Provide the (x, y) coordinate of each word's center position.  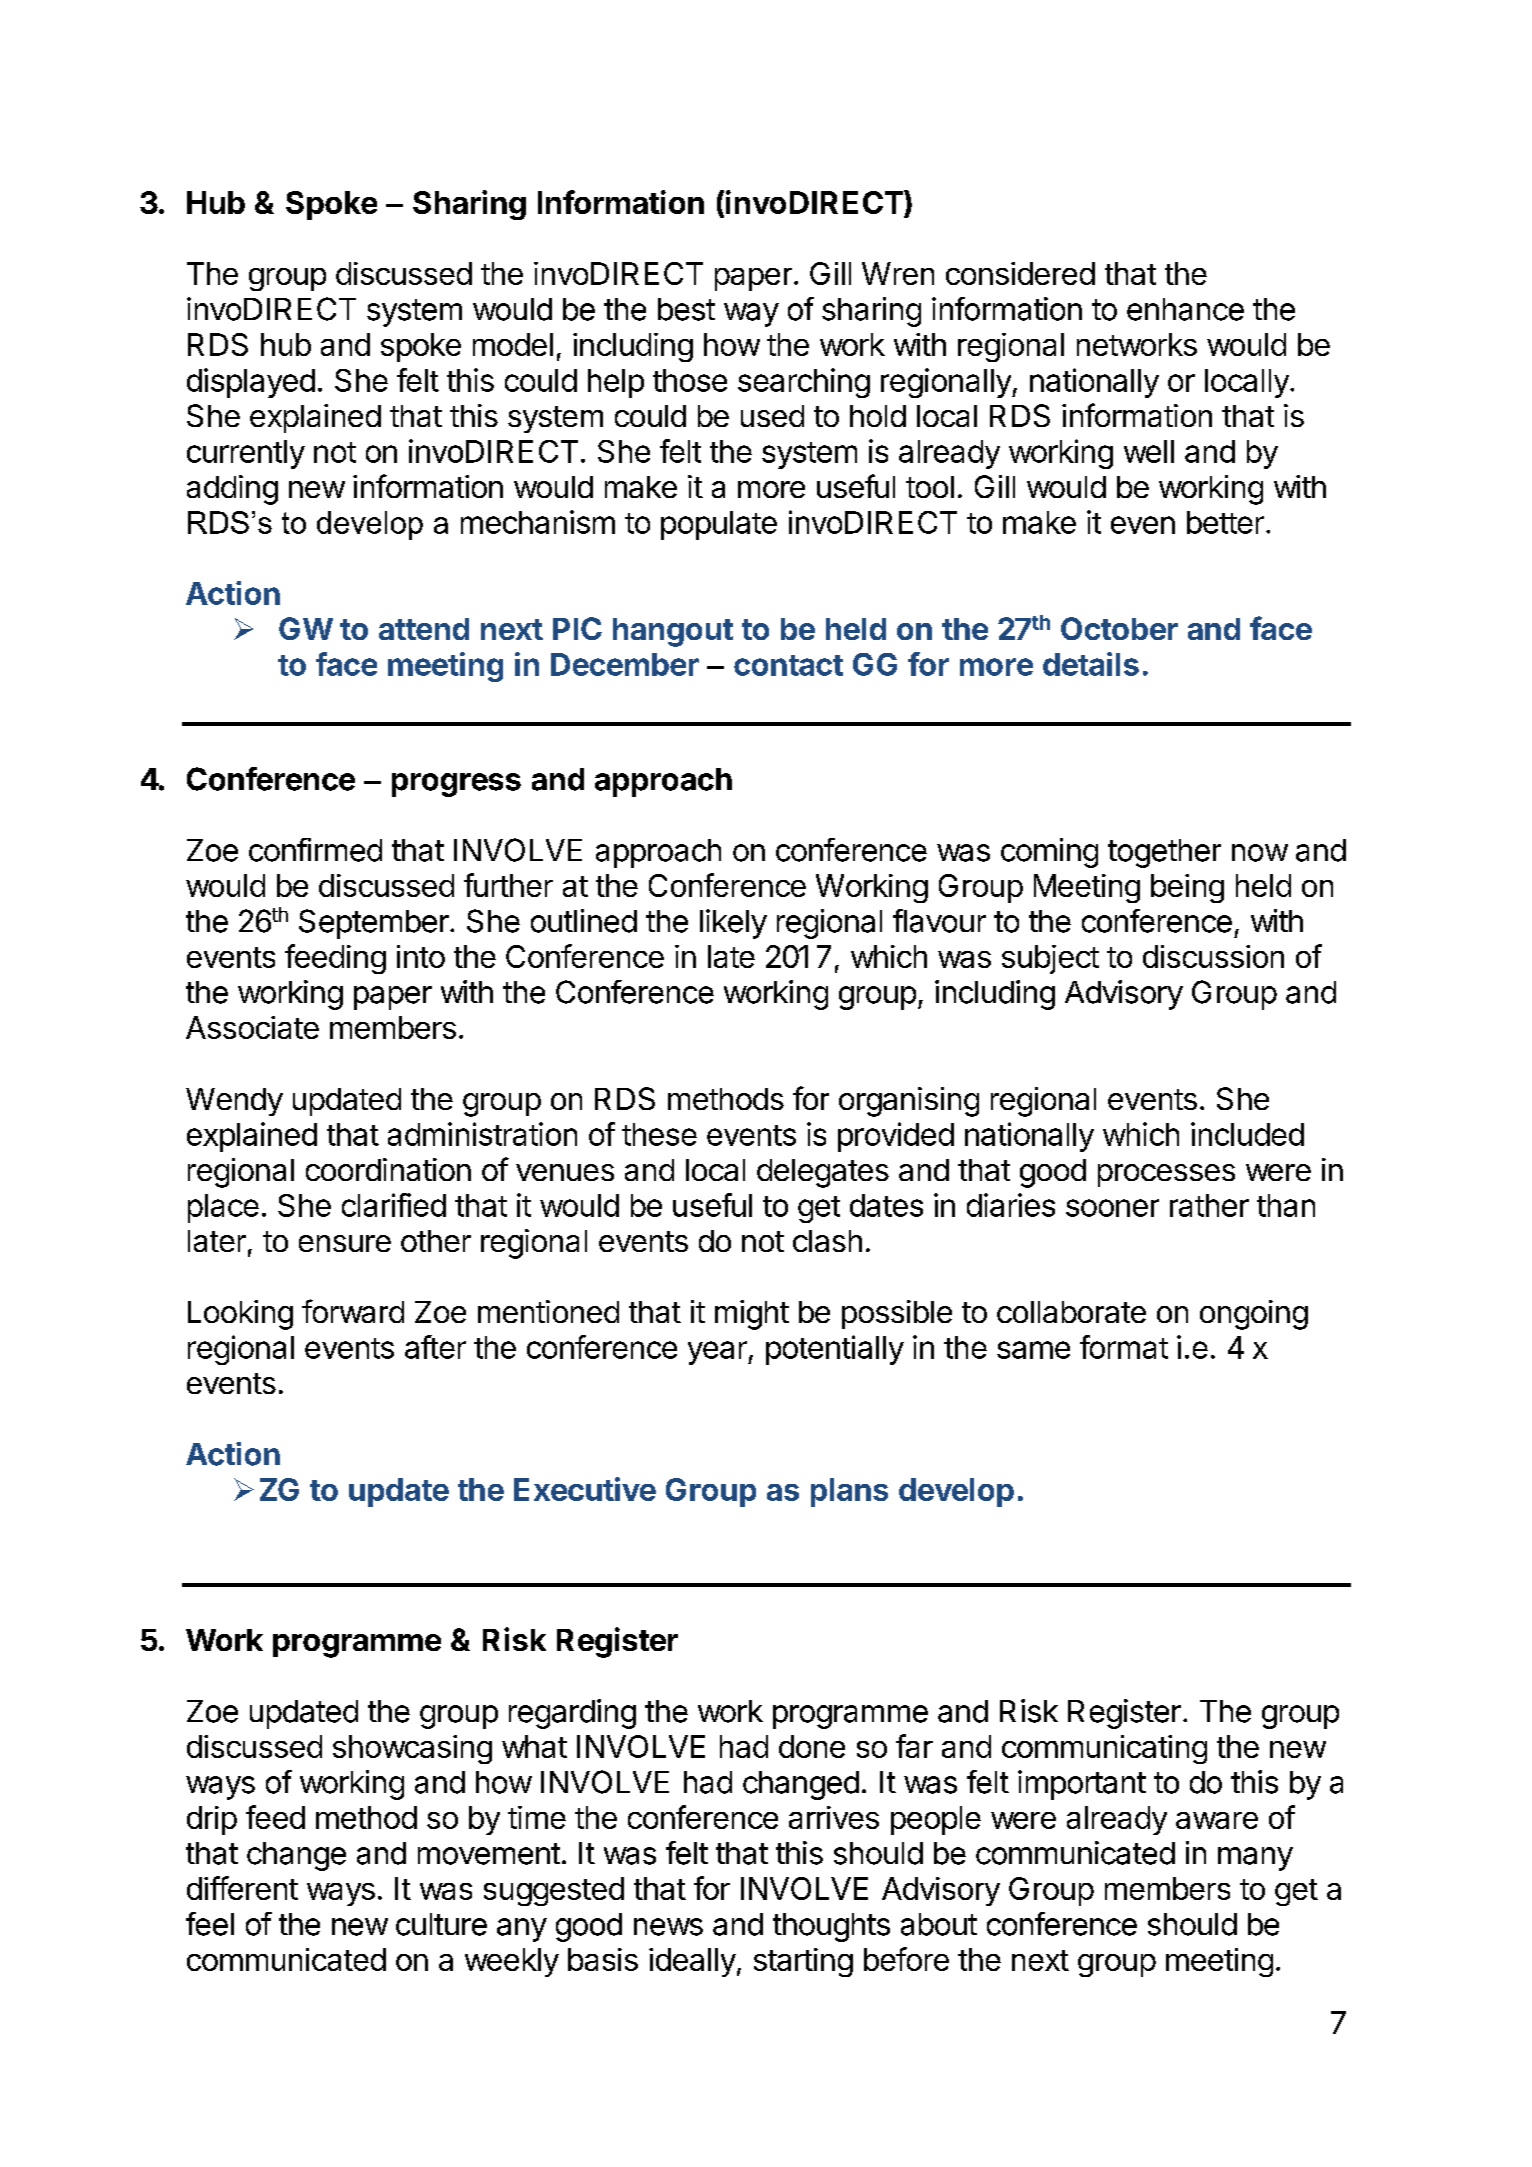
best (686, 309)
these (659, 1134)
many (1255, 1859)
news (668, 1927)
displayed (251, 383)
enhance (1185, 309)
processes (1166, 1175)
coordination (388, 1169)
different (242, 1888)
